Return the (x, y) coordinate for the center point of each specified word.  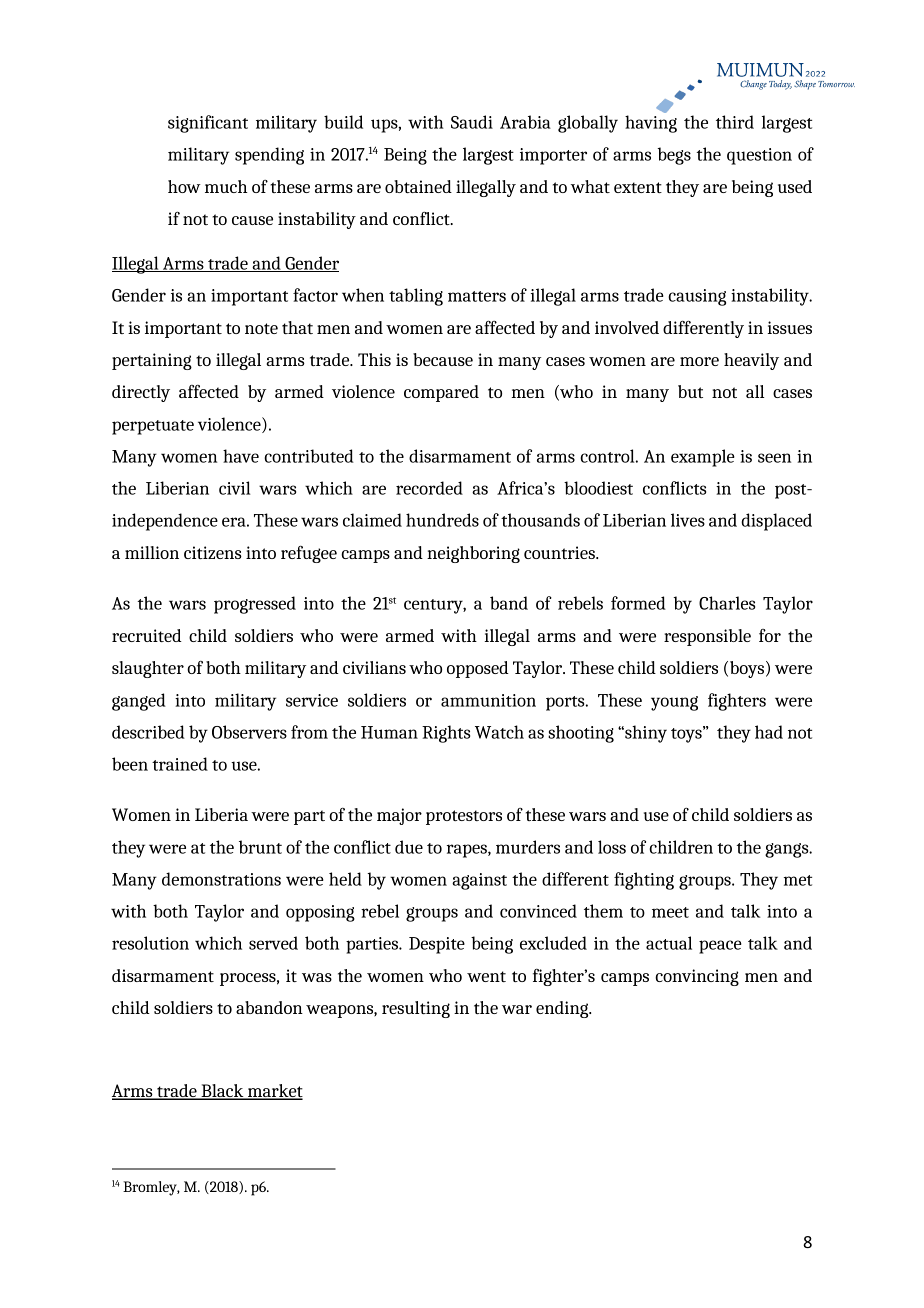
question (759, 156)
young (674, 703)
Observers (249, 732)
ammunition (488, 700)
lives (688, 520)
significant (208, 124)
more (699, 361)
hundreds (442, 520)
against (479, 881)
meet (670, 912)
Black (222, 1092)
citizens (213, 552)
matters (477, 296)
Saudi (472, 122)
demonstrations (221, 879)
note (261, 328)
